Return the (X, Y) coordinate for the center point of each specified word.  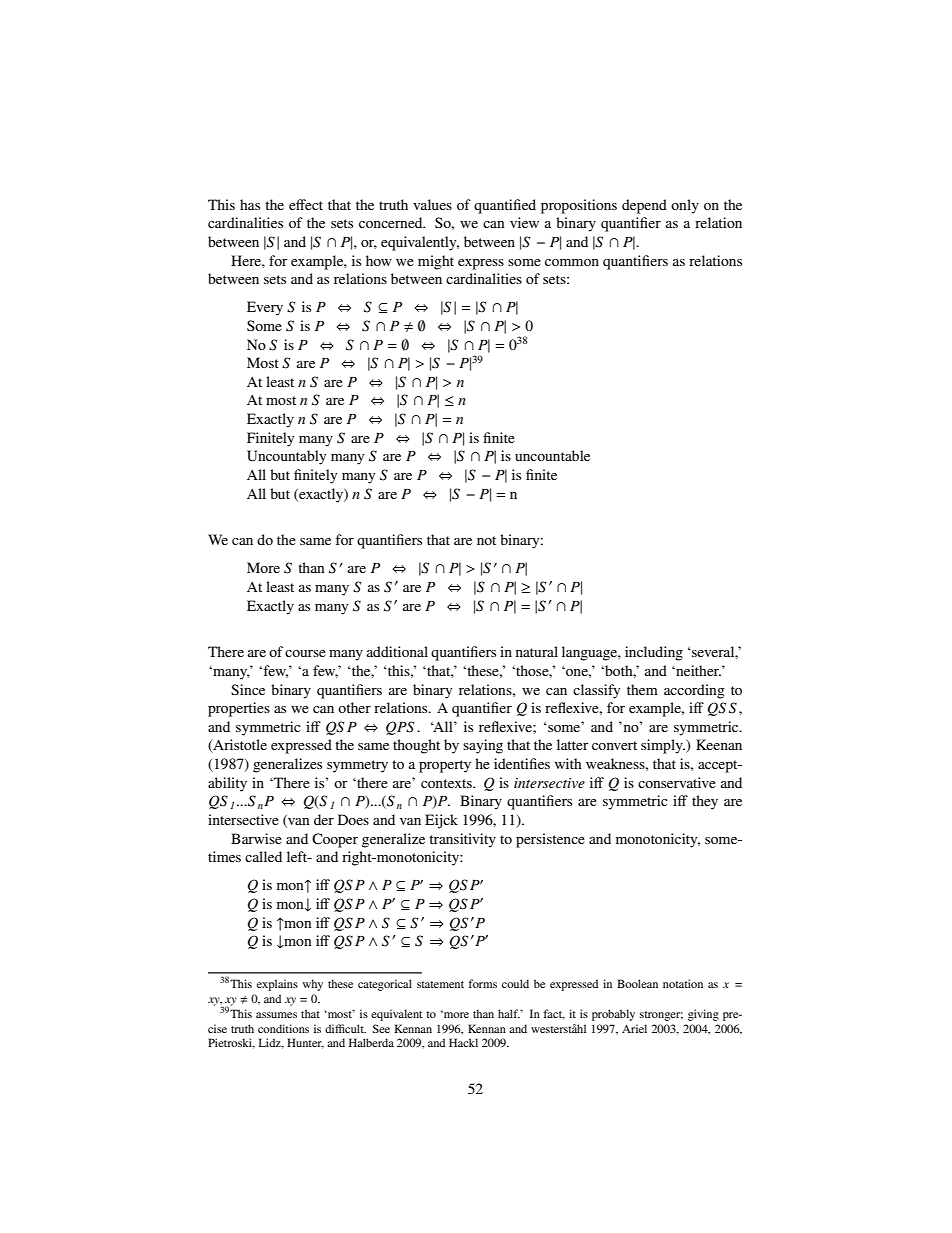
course (305, 653)
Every (265, 308)
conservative (677, 782)
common (572, 262)
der (324, 819)
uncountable (552, 455)
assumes (276, 1015)
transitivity (462, 840)
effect (306, 204)
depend (644, 206)
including (654, 653)
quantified (505, 206)
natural (537, 651)
